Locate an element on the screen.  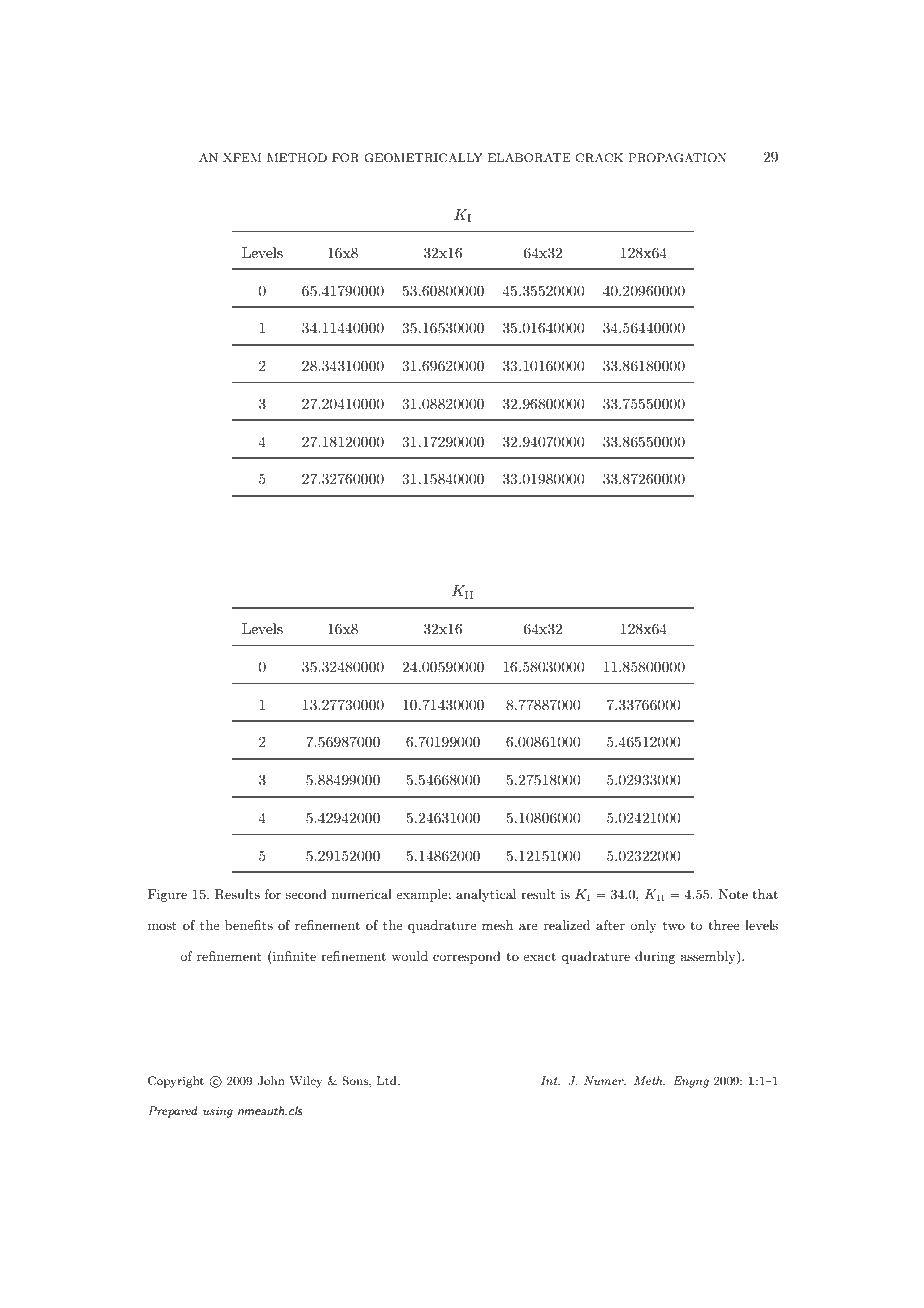
John is located at coordinates (271, 1081).
